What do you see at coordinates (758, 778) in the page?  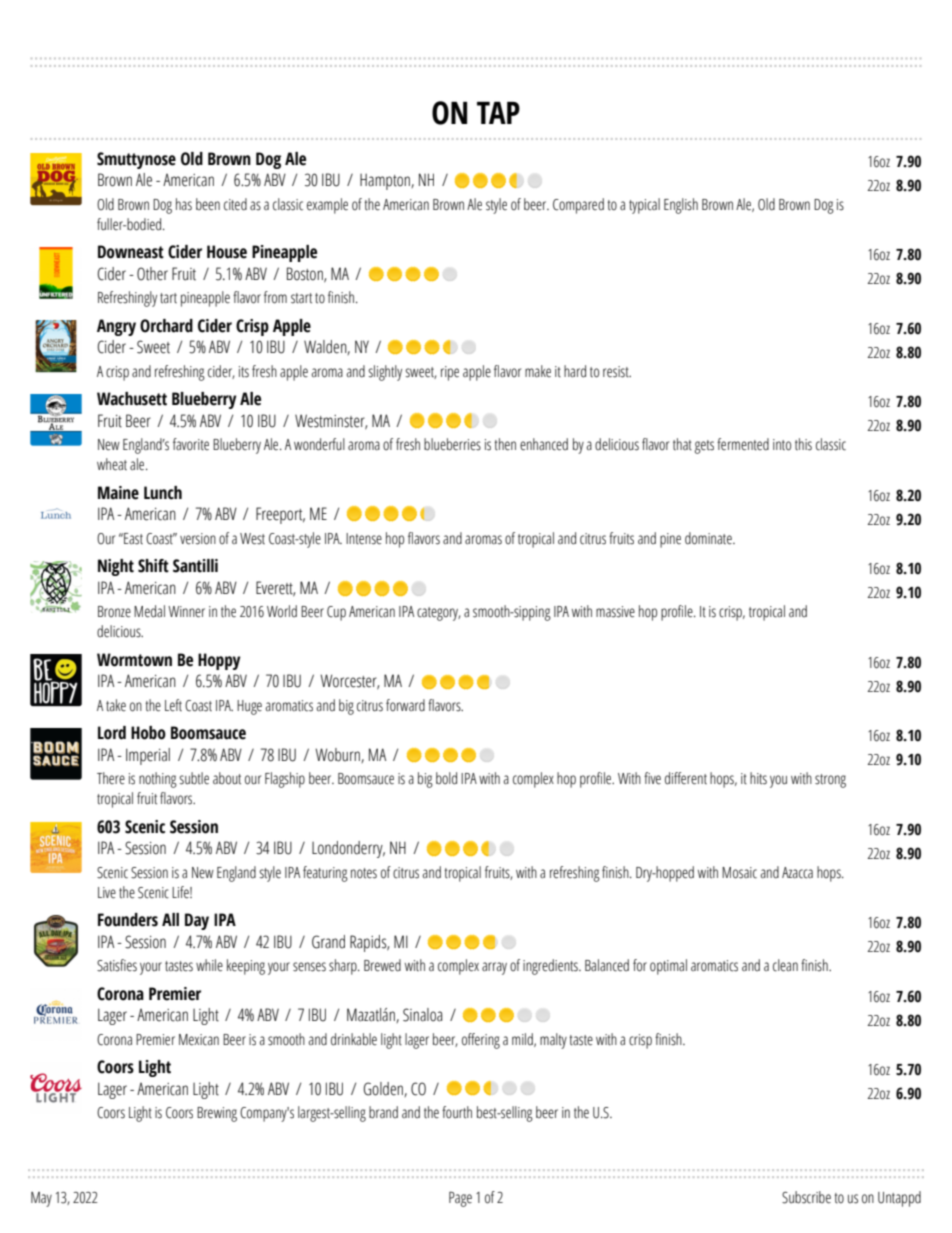 I see `hits` at bounding box center [758, 778].
